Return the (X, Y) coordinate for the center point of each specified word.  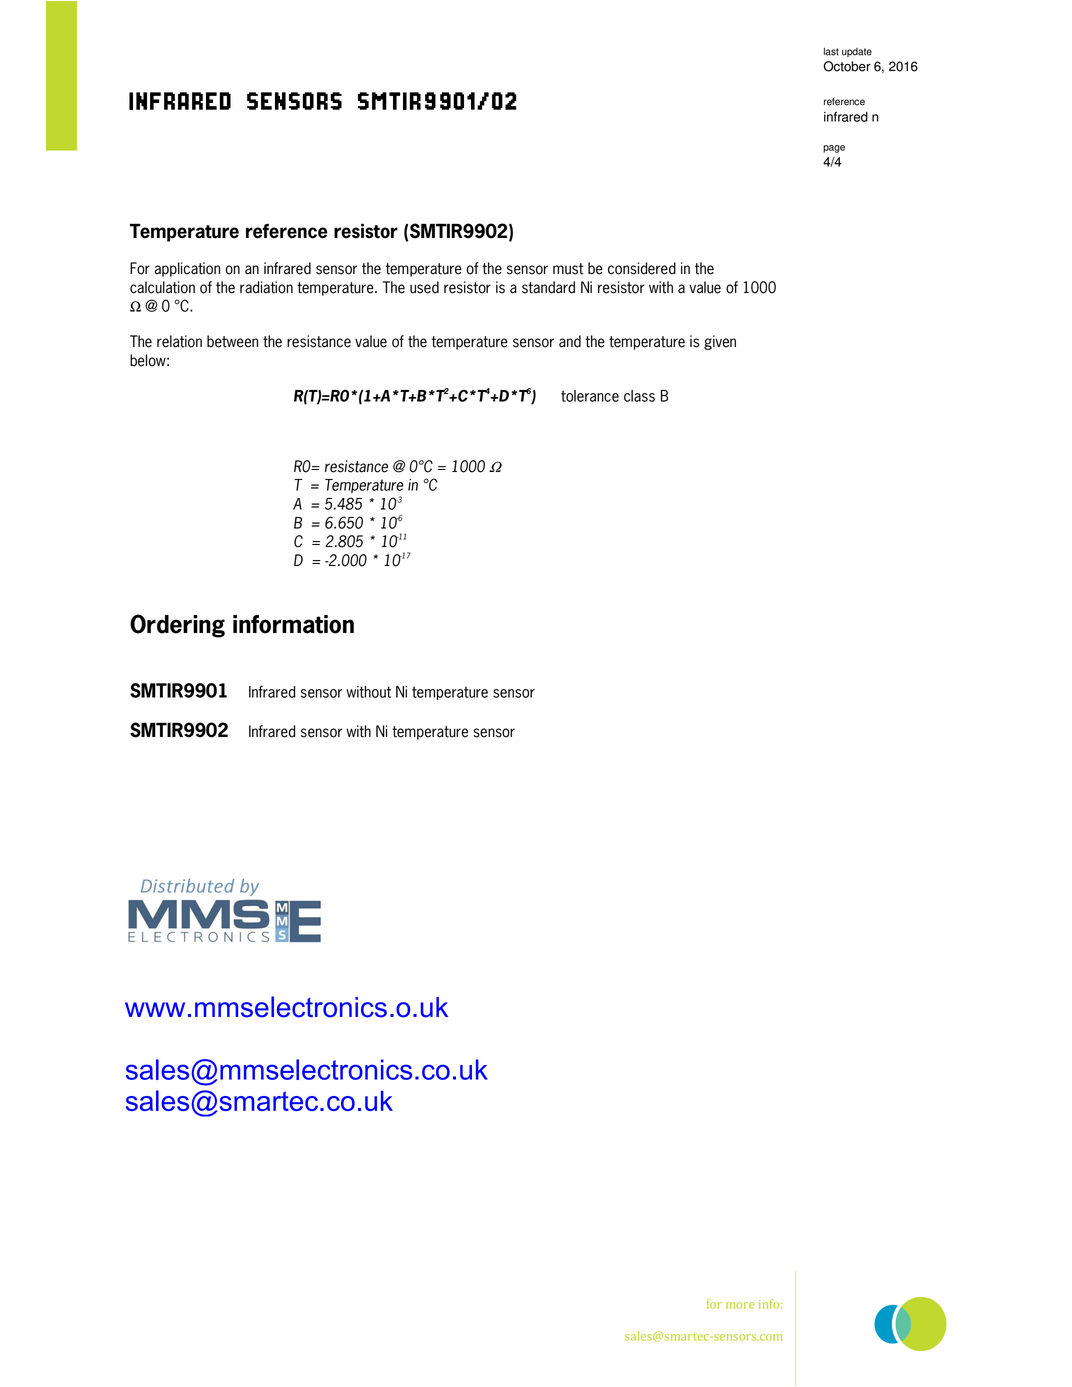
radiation (266, 287)
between (232, 341)
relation (179, 341)
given (720, 342)
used (424, 287)
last (831, 52)
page (834, 149)
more (740, 1305)
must (568, 269)
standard (548, 287)
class (639, 396)
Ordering (177, 626)
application (187, 269)
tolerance (590, 396)
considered (642, 268)
